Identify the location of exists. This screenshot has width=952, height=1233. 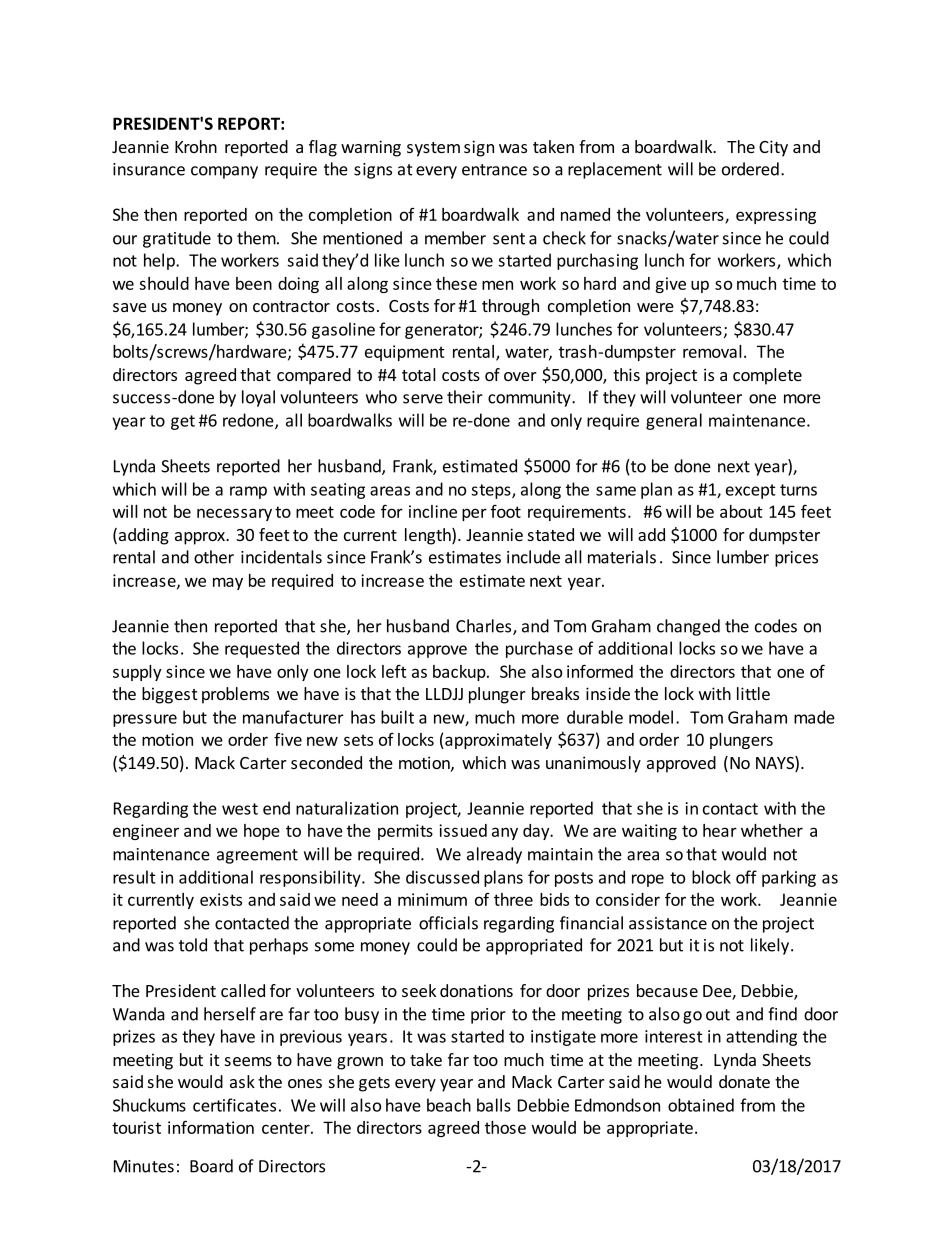
(221, 899).
